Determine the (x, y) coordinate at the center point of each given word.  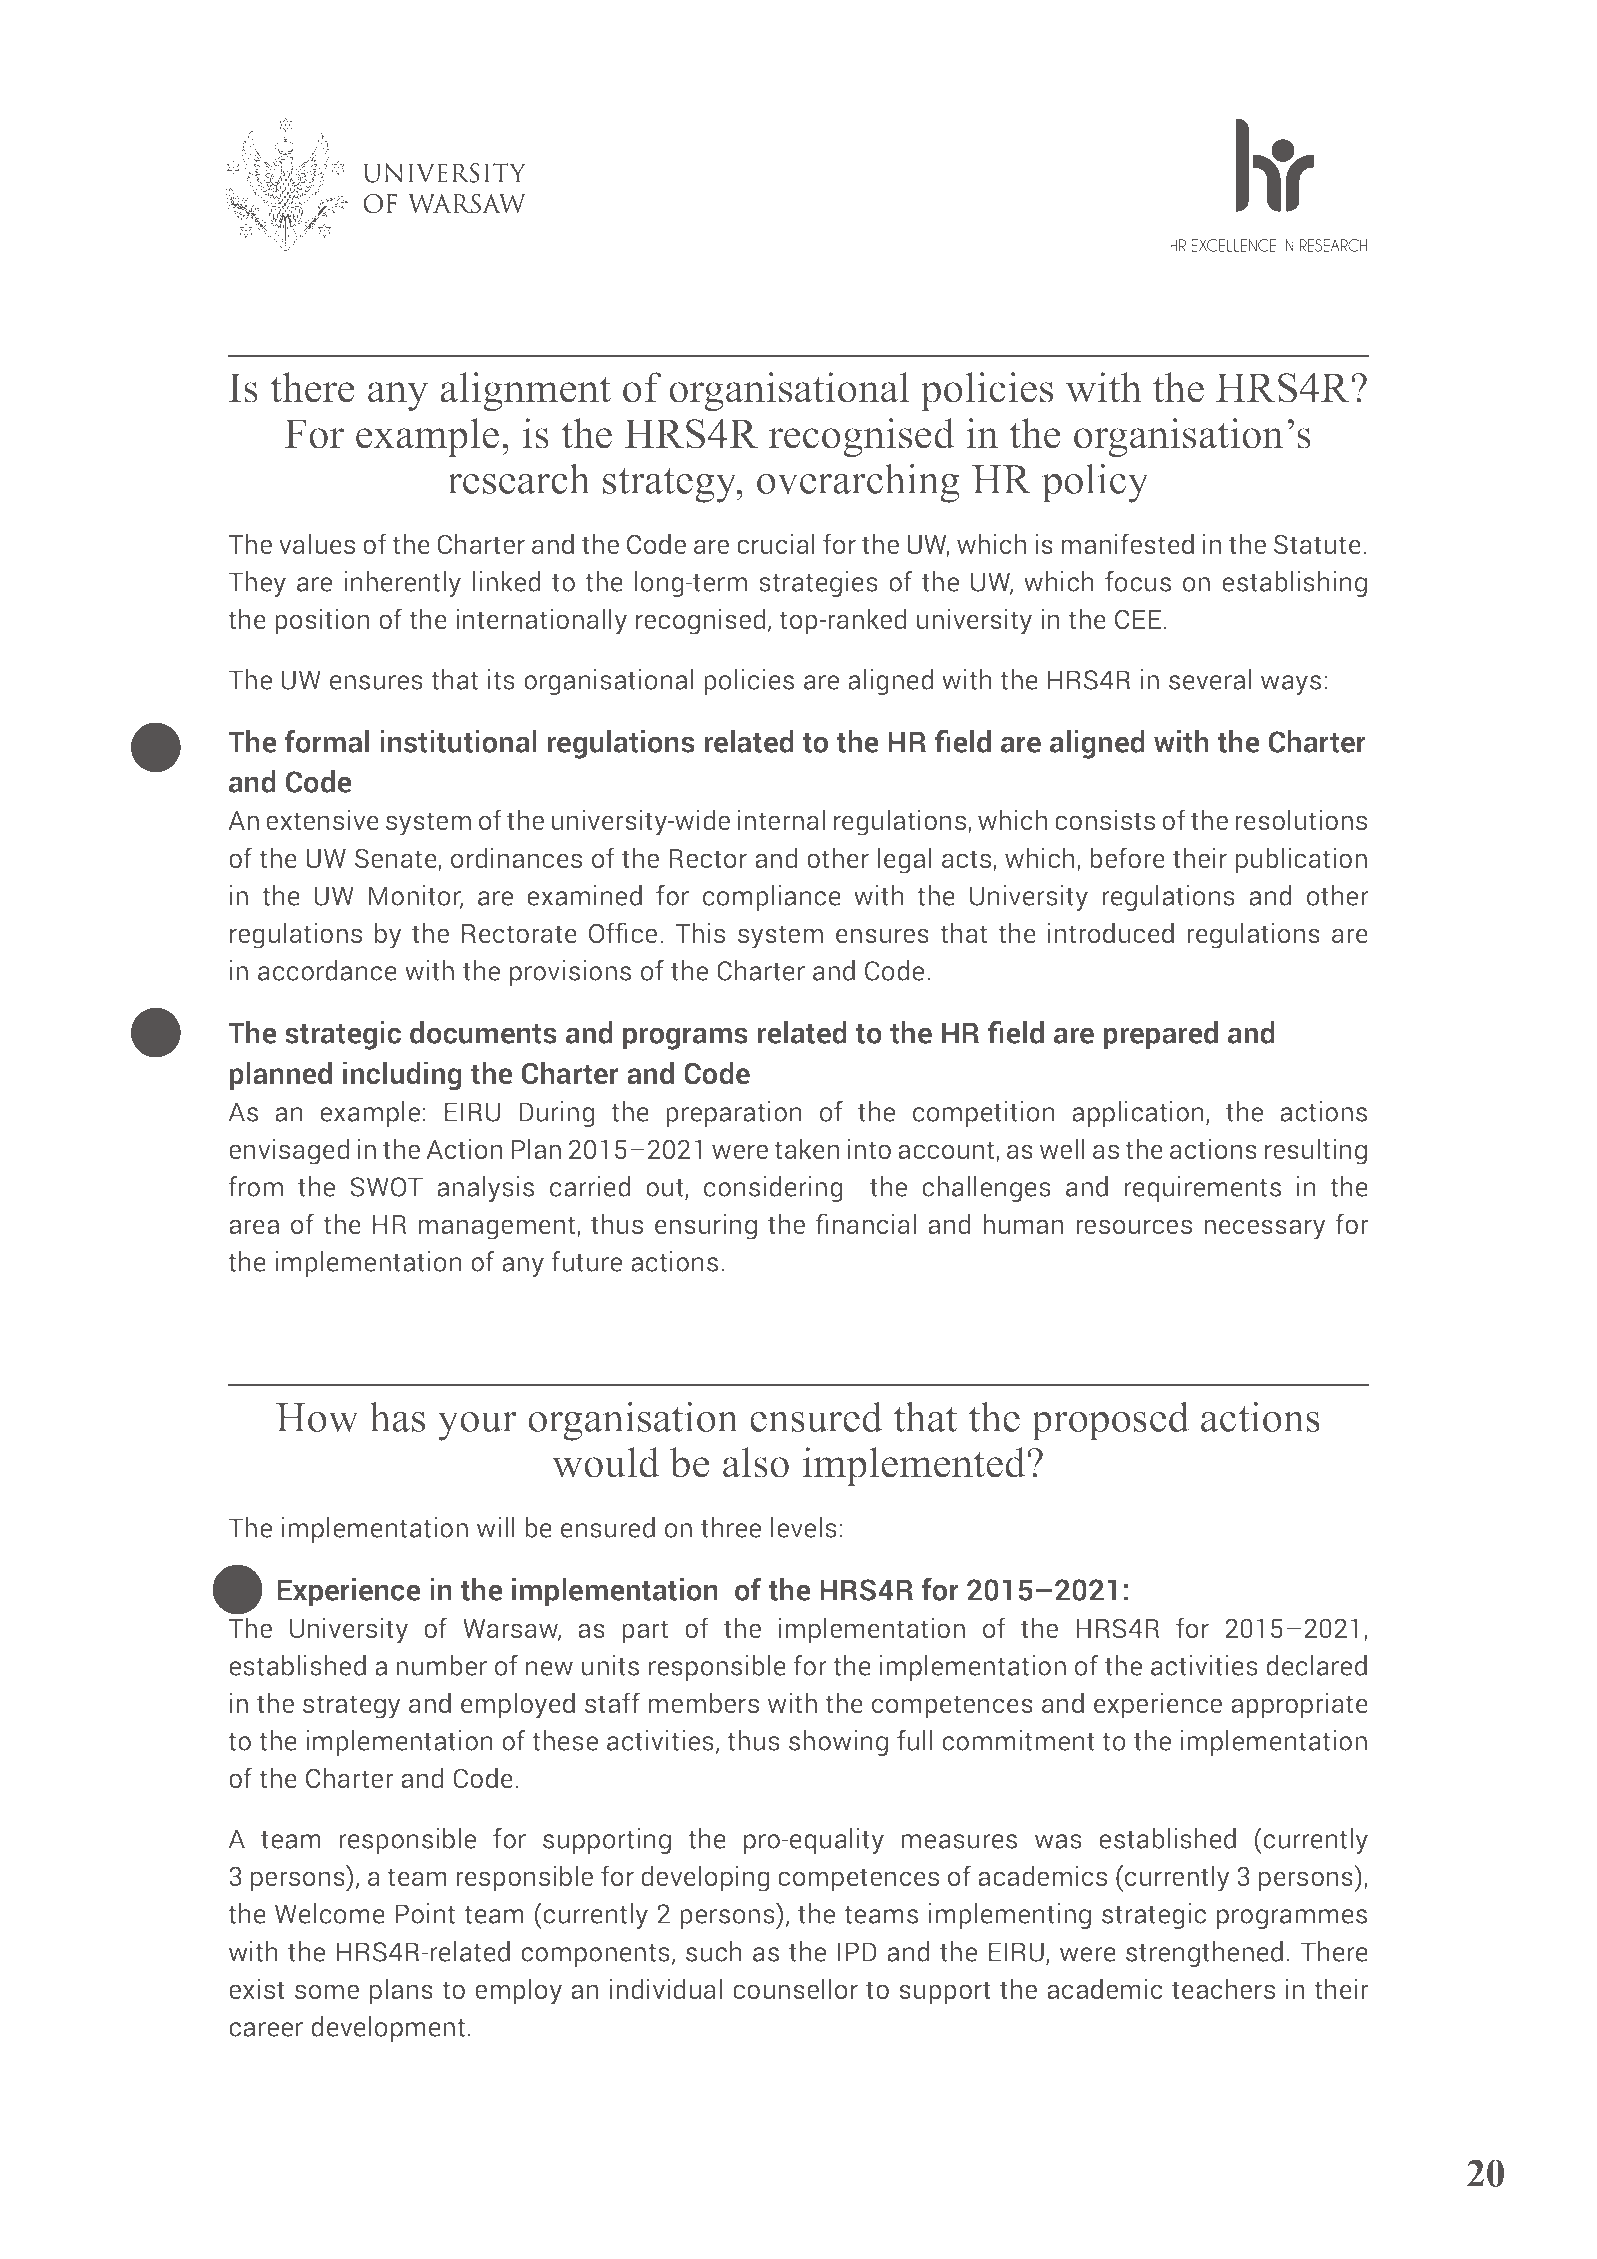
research (519, 478)
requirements (1202, 1189)
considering (773, 1189)
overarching (858, 483)
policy (1095, 483)
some (327, 1992)
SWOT (386, 1187)
